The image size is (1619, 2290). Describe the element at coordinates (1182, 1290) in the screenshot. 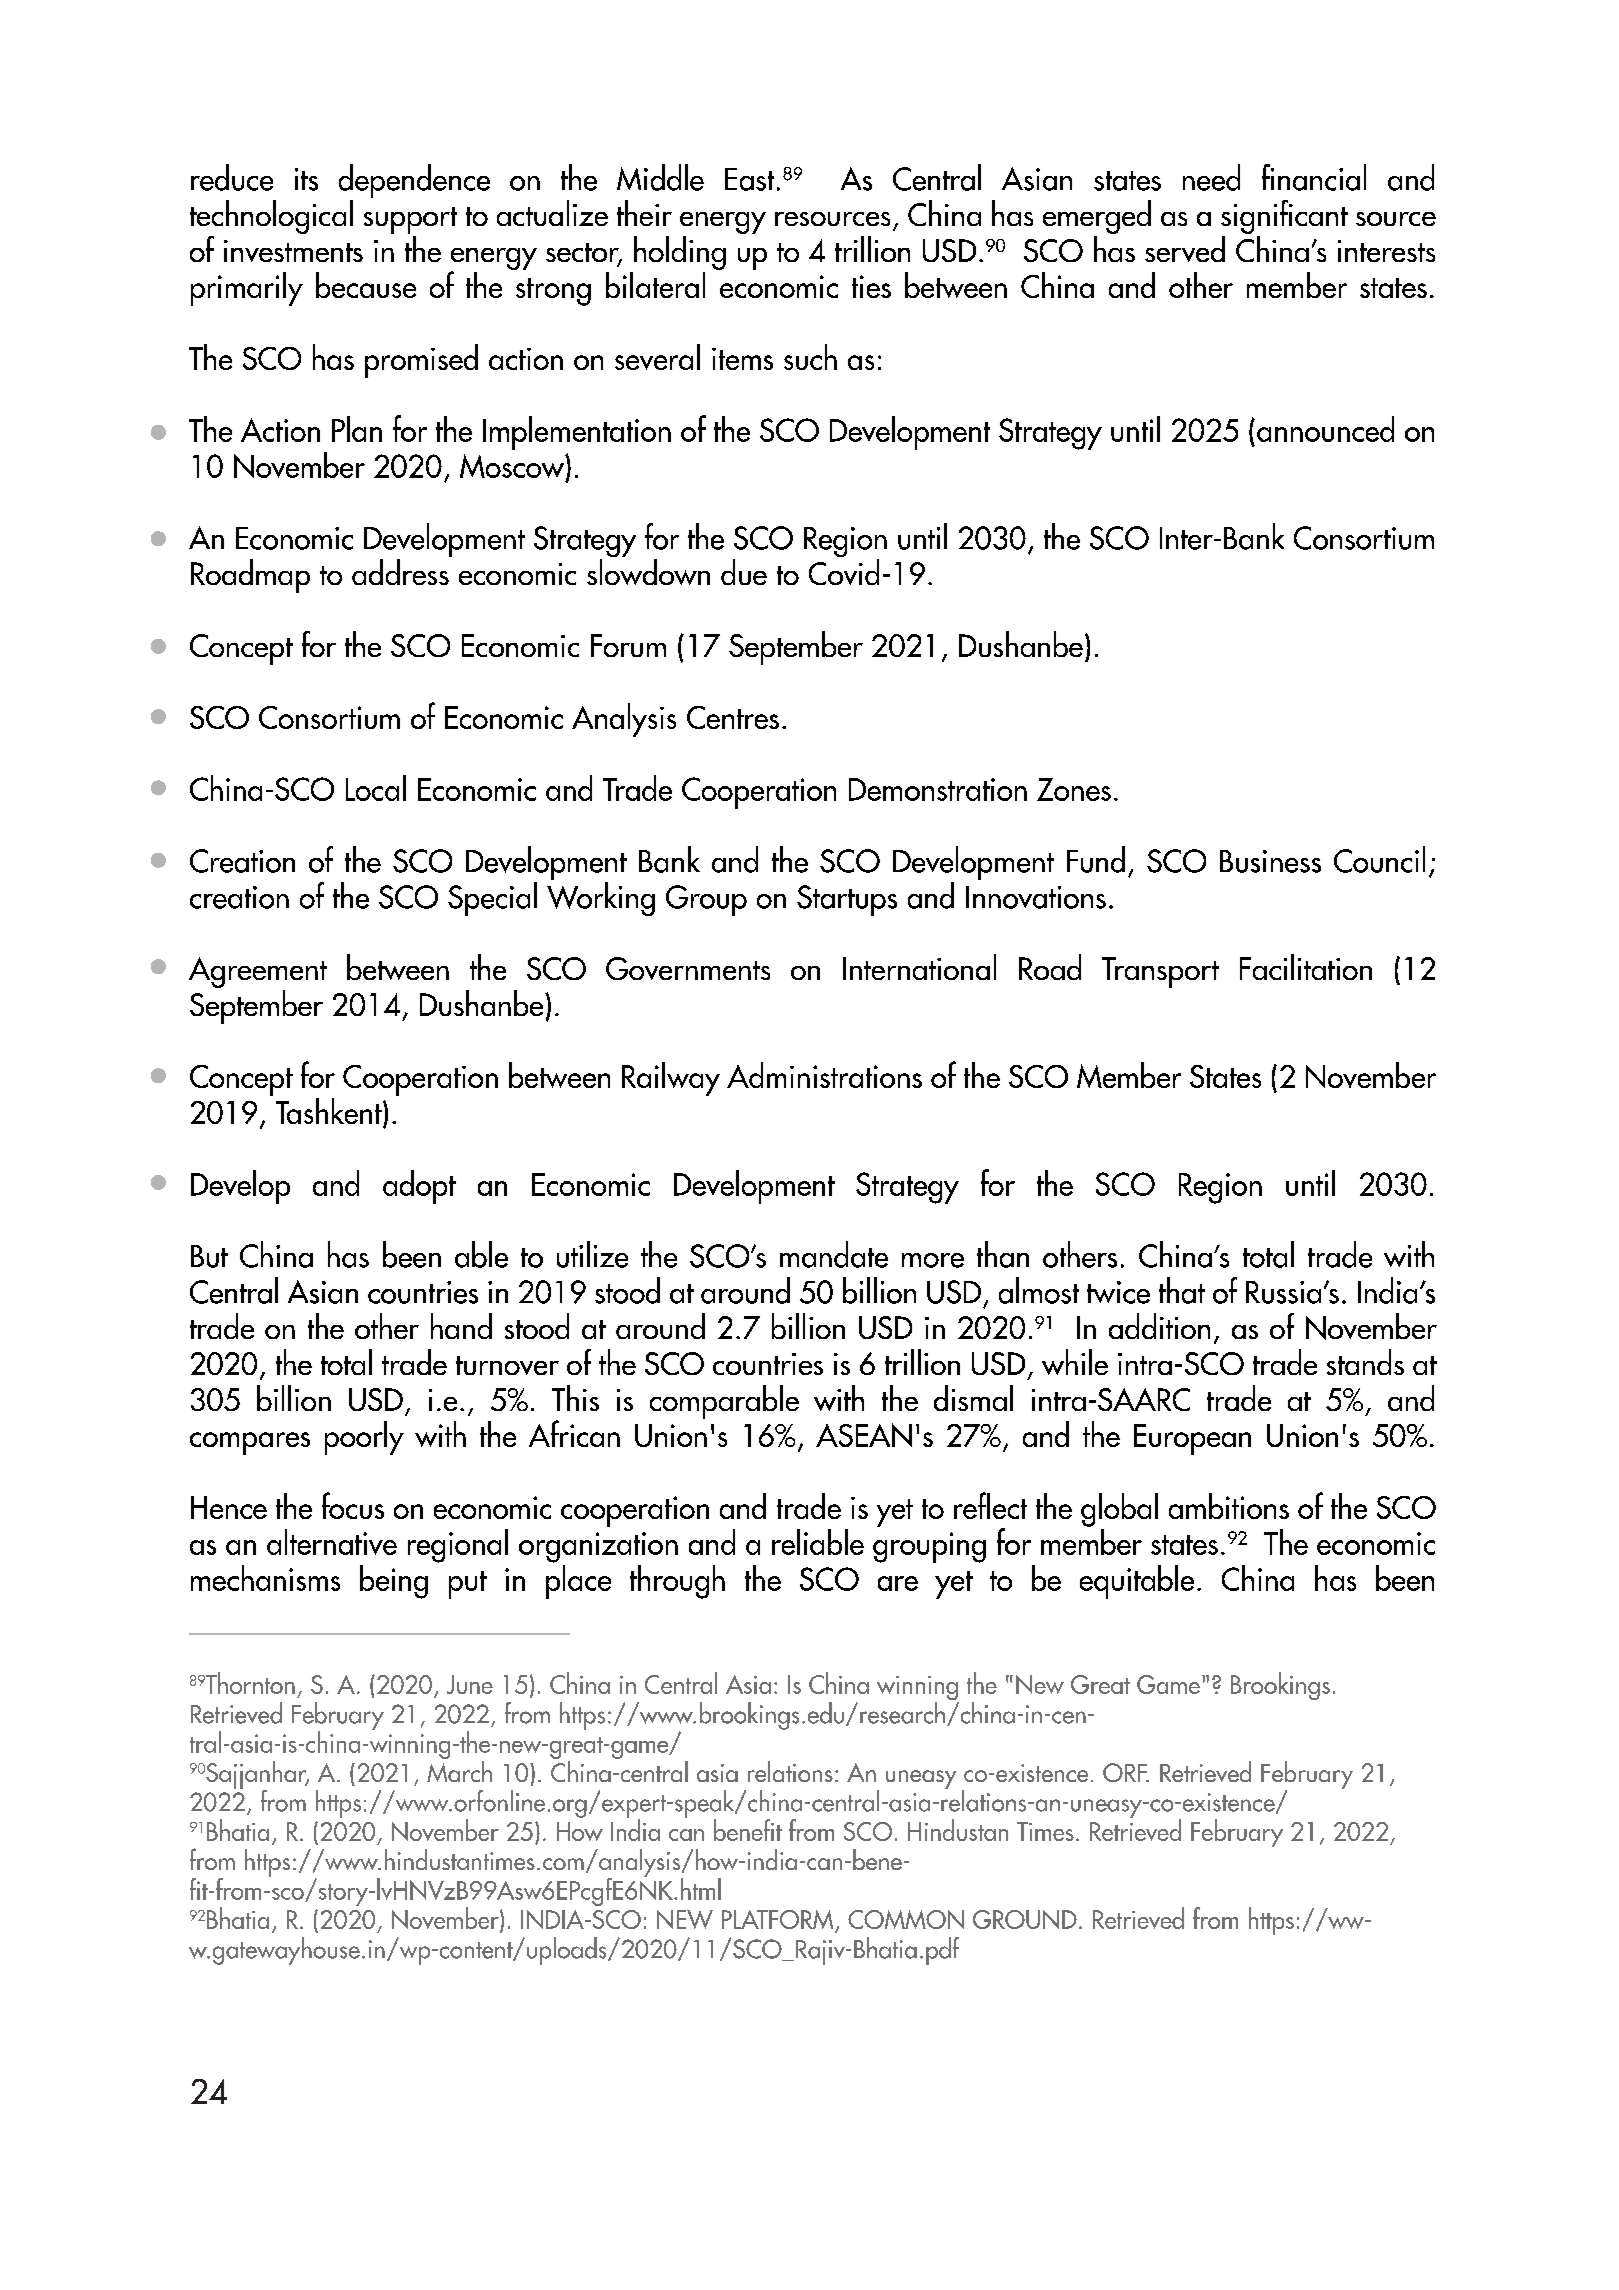

I see `that` at that location.
